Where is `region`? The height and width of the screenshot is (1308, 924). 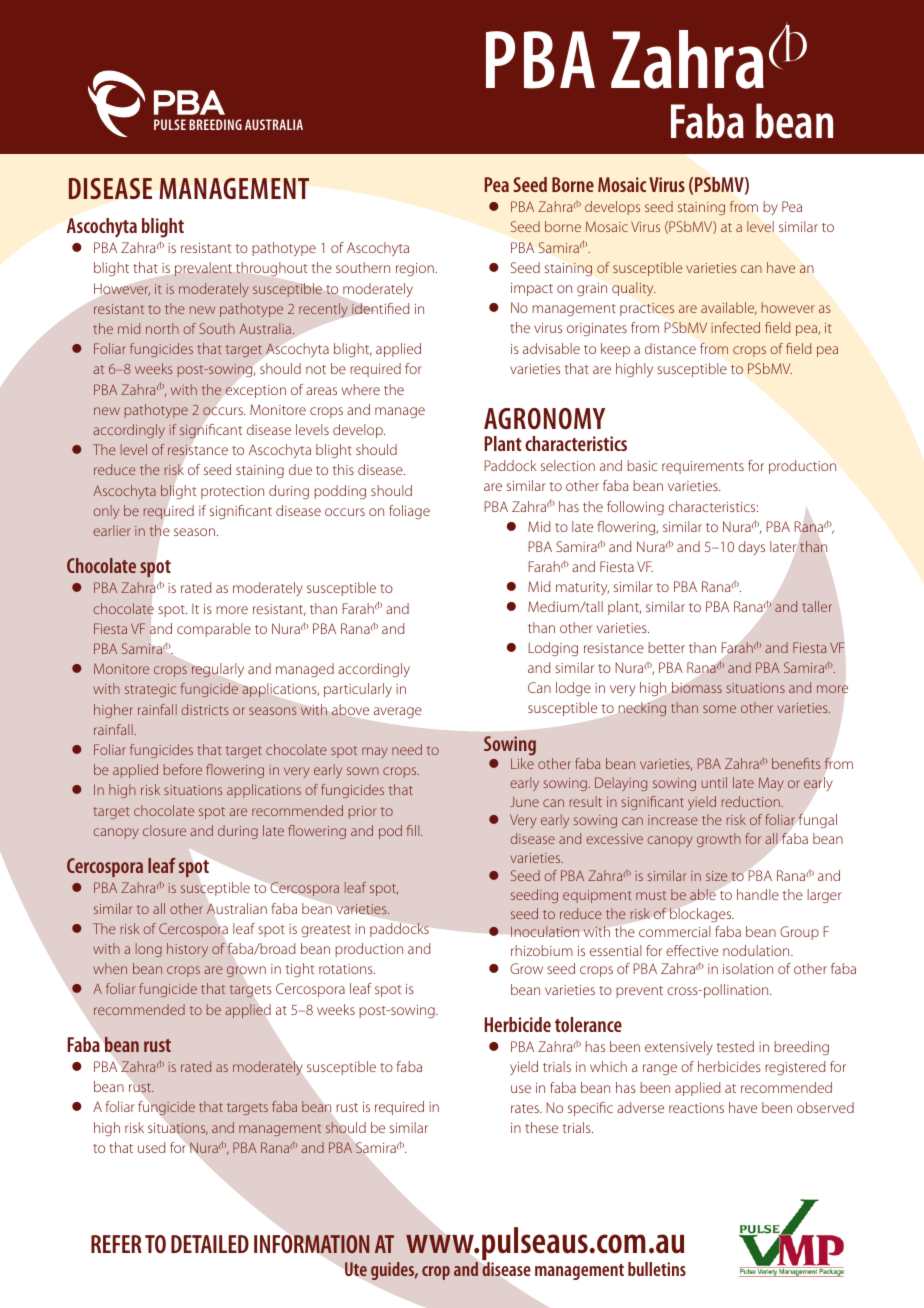 region is located at coordinates (416, 269).
